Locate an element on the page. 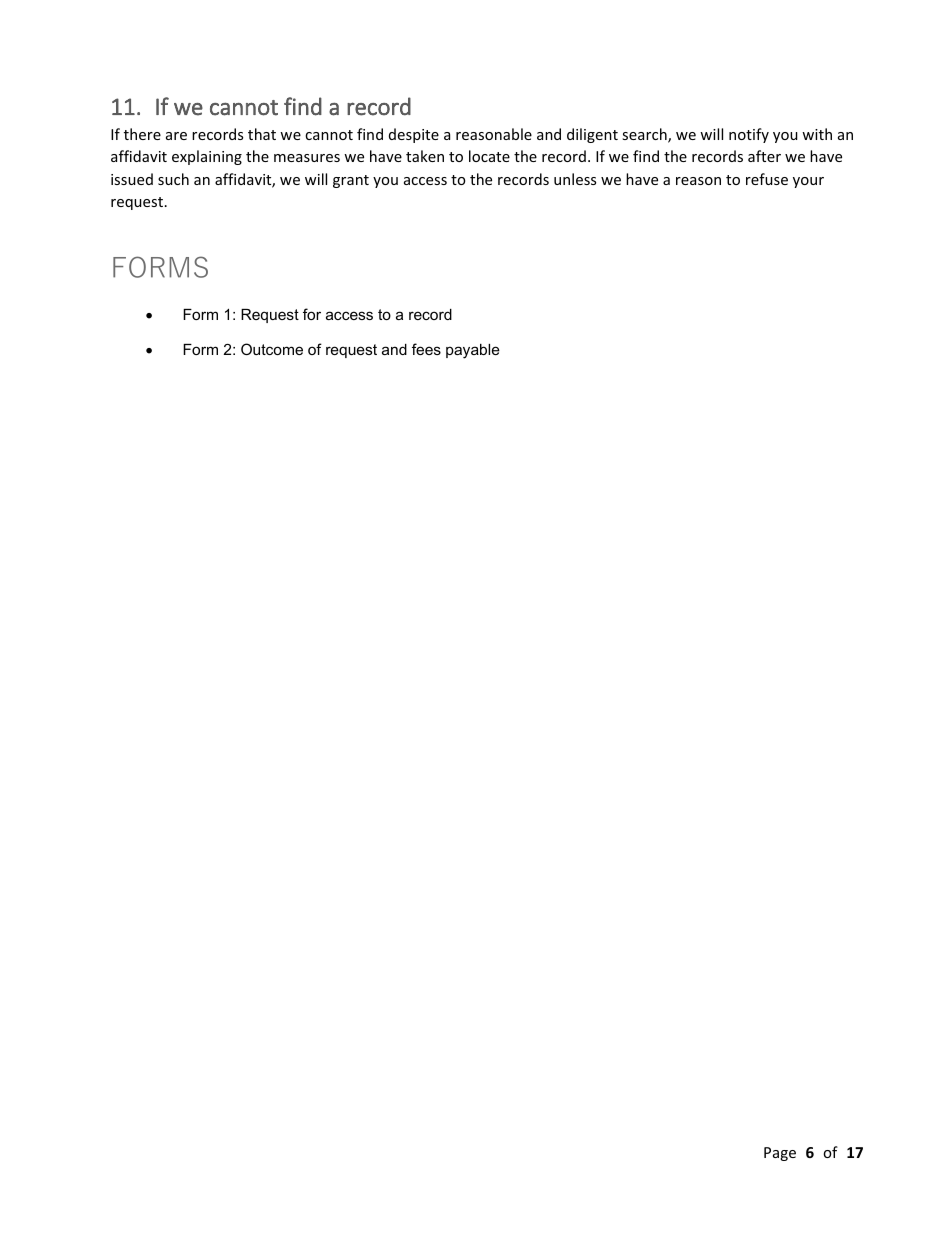 This image has width=952, height=1233. locate is located at coordinates (489, 156).
